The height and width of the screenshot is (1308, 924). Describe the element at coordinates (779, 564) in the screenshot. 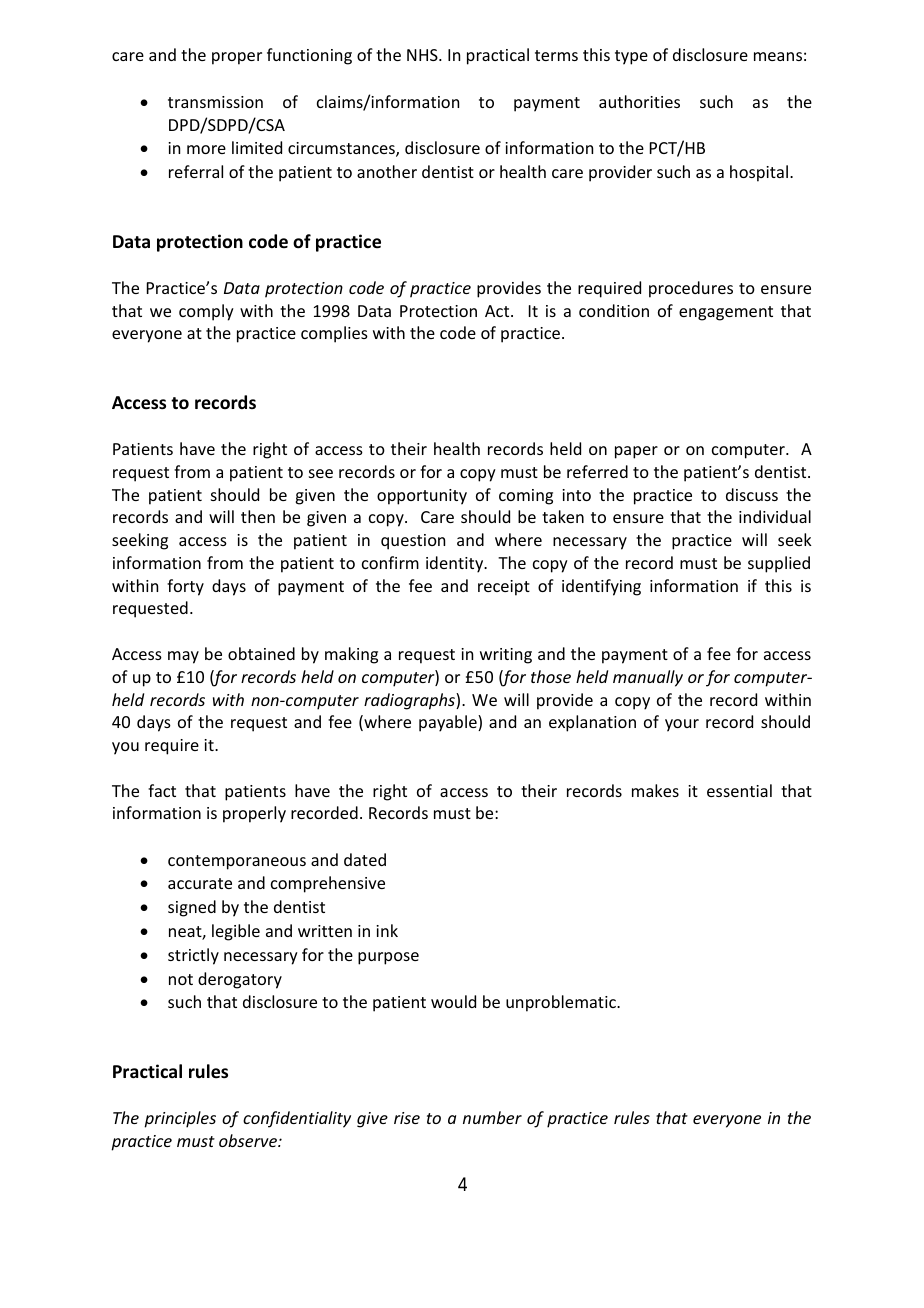

I see `supplied` at that location.
